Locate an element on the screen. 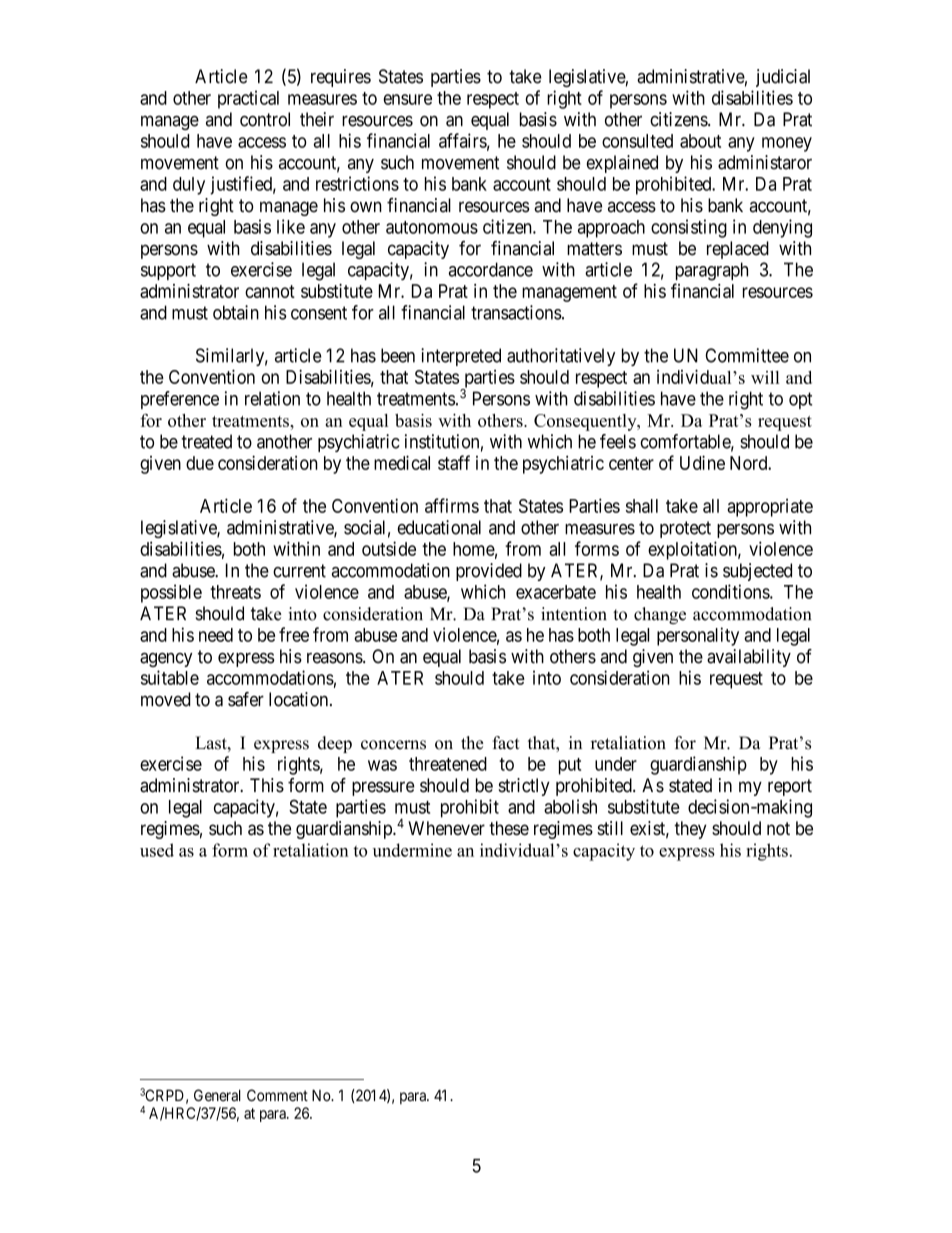  ensure is located at coordinates (407, 99).
